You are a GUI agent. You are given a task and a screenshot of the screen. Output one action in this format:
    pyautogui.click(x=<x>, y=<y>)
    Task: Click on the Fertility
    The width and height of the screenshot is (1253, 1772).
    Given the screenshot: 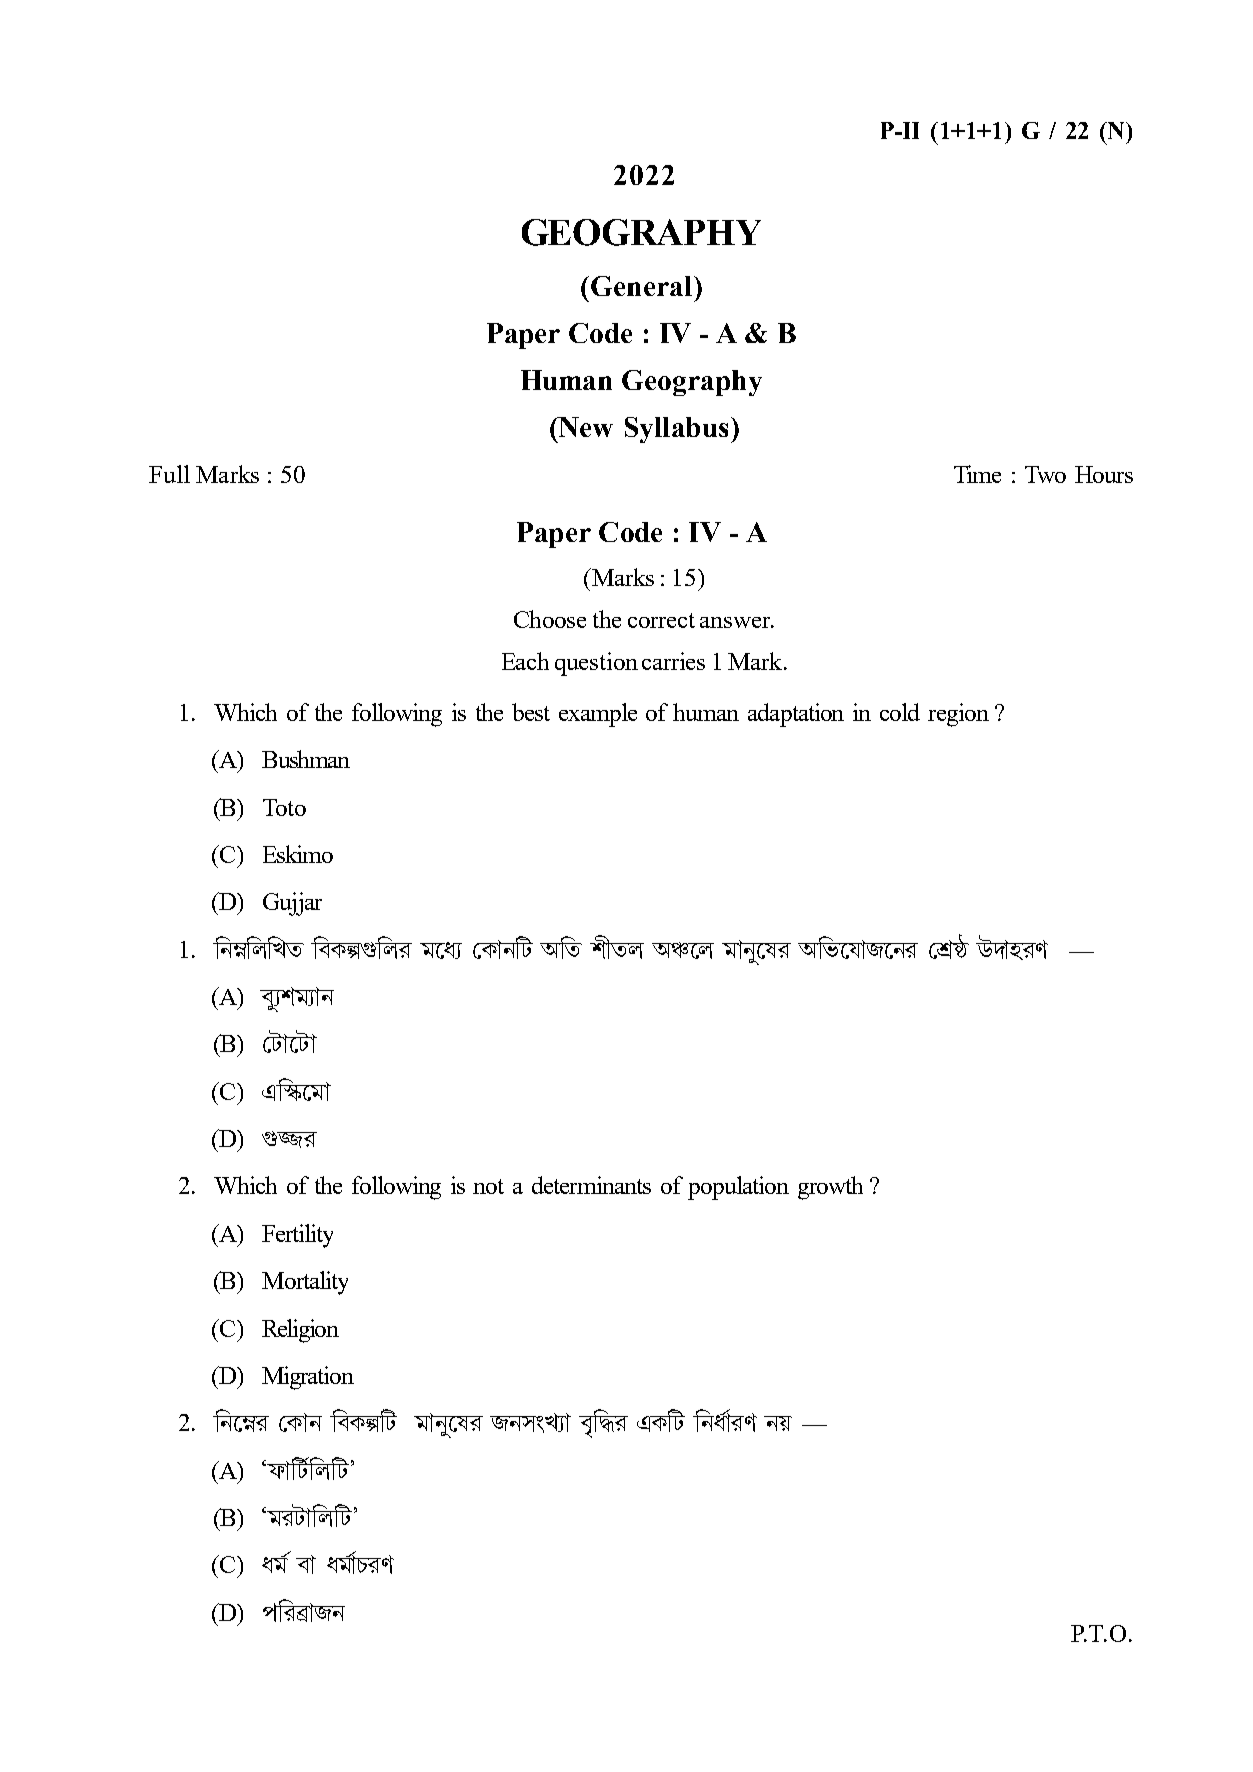 What is the action you would take?
    pyautogui.click(x=297, y=1236)
